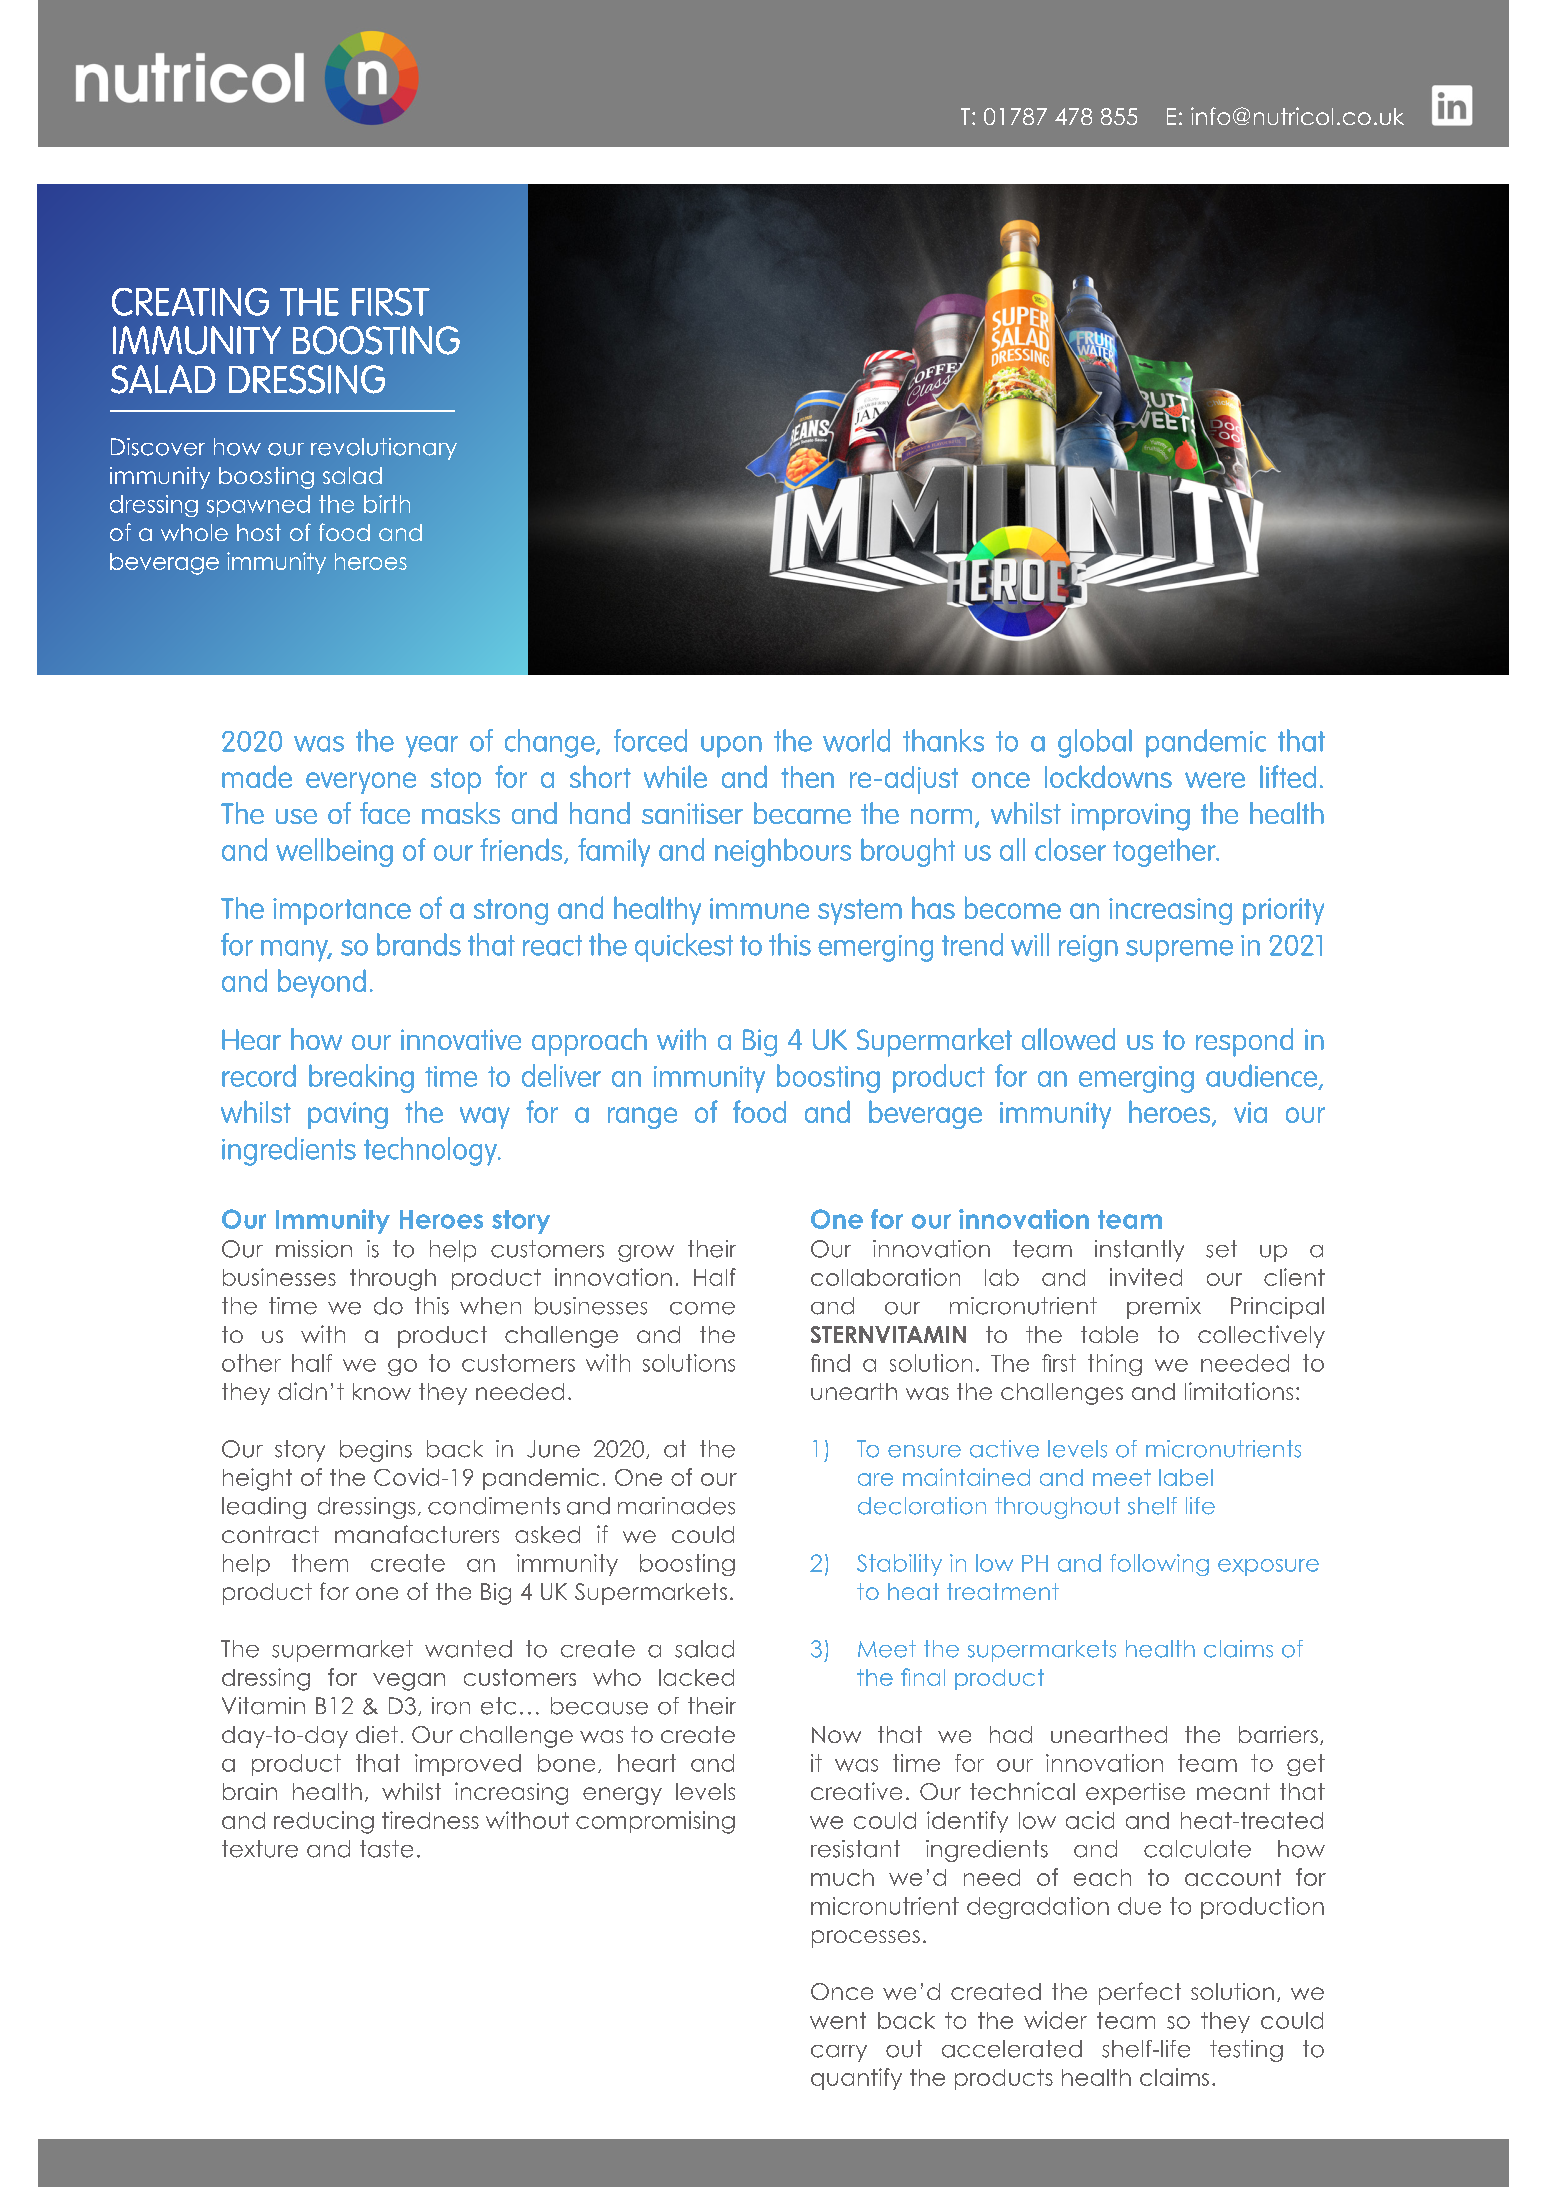 This page has height=2187, width=1546. I want to click on height, so click(257, 1479).
